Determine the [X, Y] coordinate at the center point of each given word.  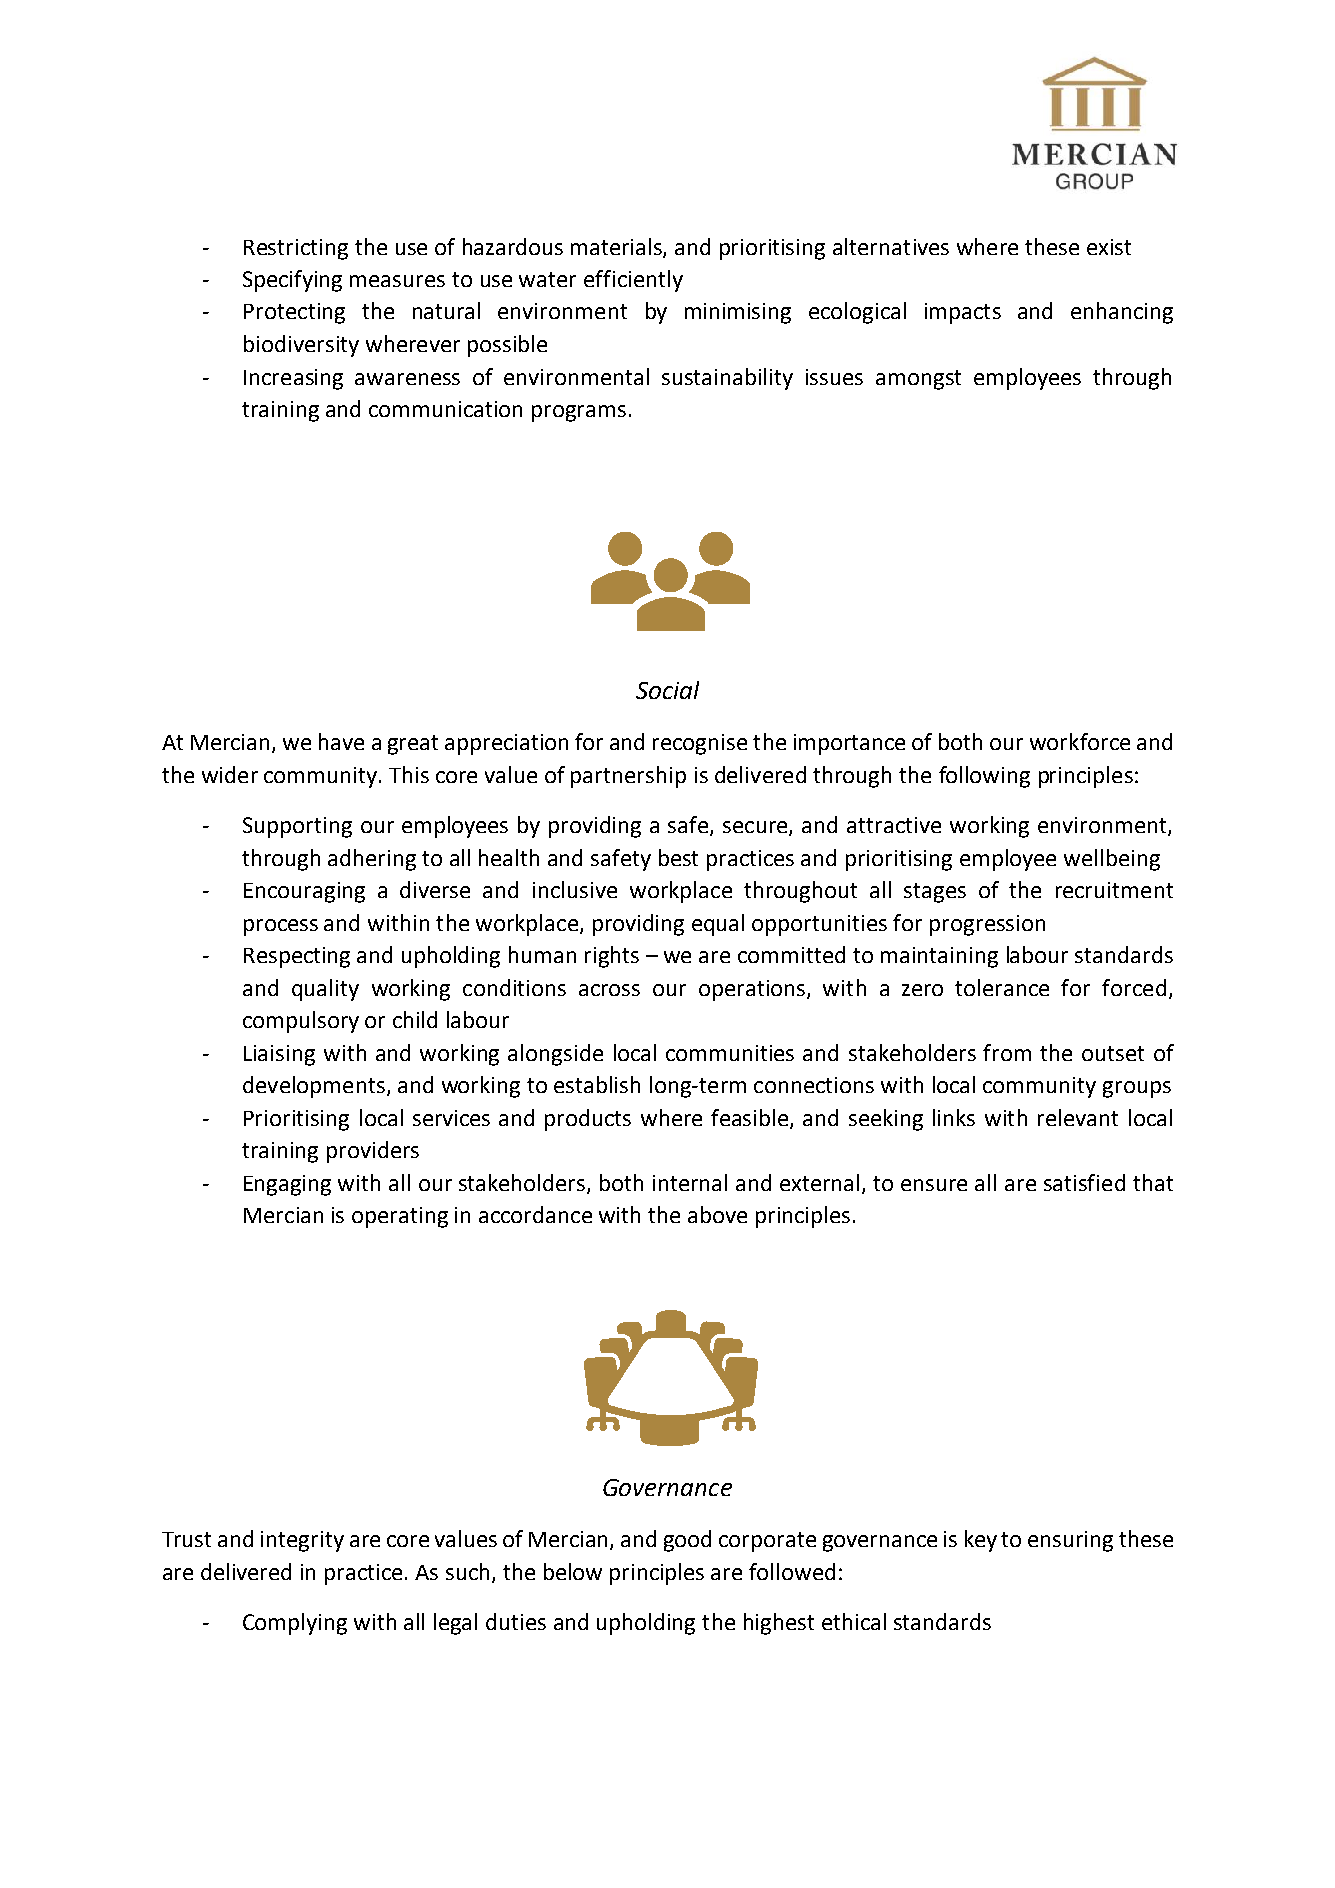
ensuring [1070, 1541]
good [687, 1541]
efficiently [633, 281]
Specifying [292, 281]
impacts [963, 313]
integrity [302, 1541]
